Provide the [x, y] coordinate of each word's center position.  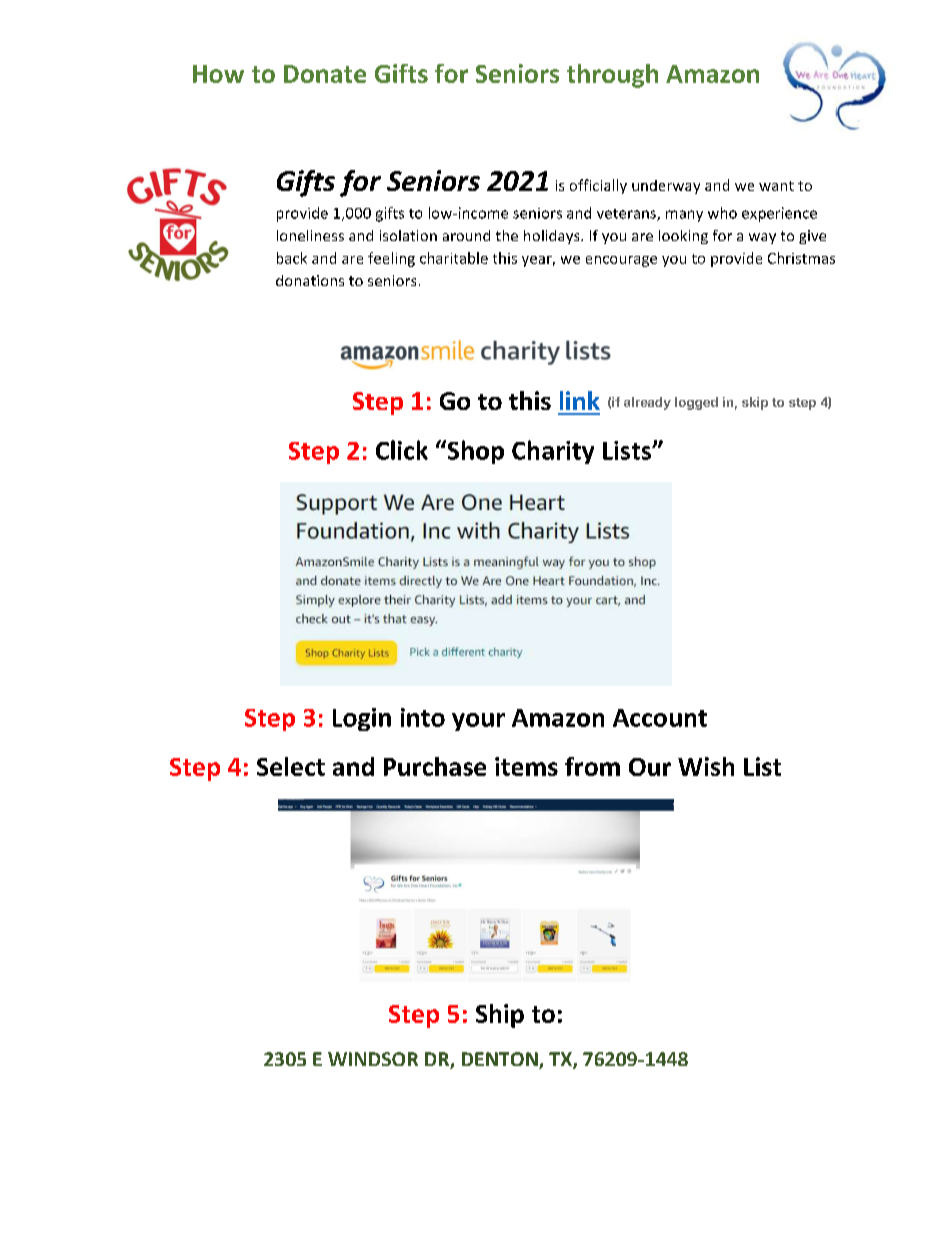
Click [402, 450]
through [612, 76]
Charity [553, 452]
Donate [325, 74]
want [776, 186]
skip [755, 403]
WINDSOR [373, 1059]
